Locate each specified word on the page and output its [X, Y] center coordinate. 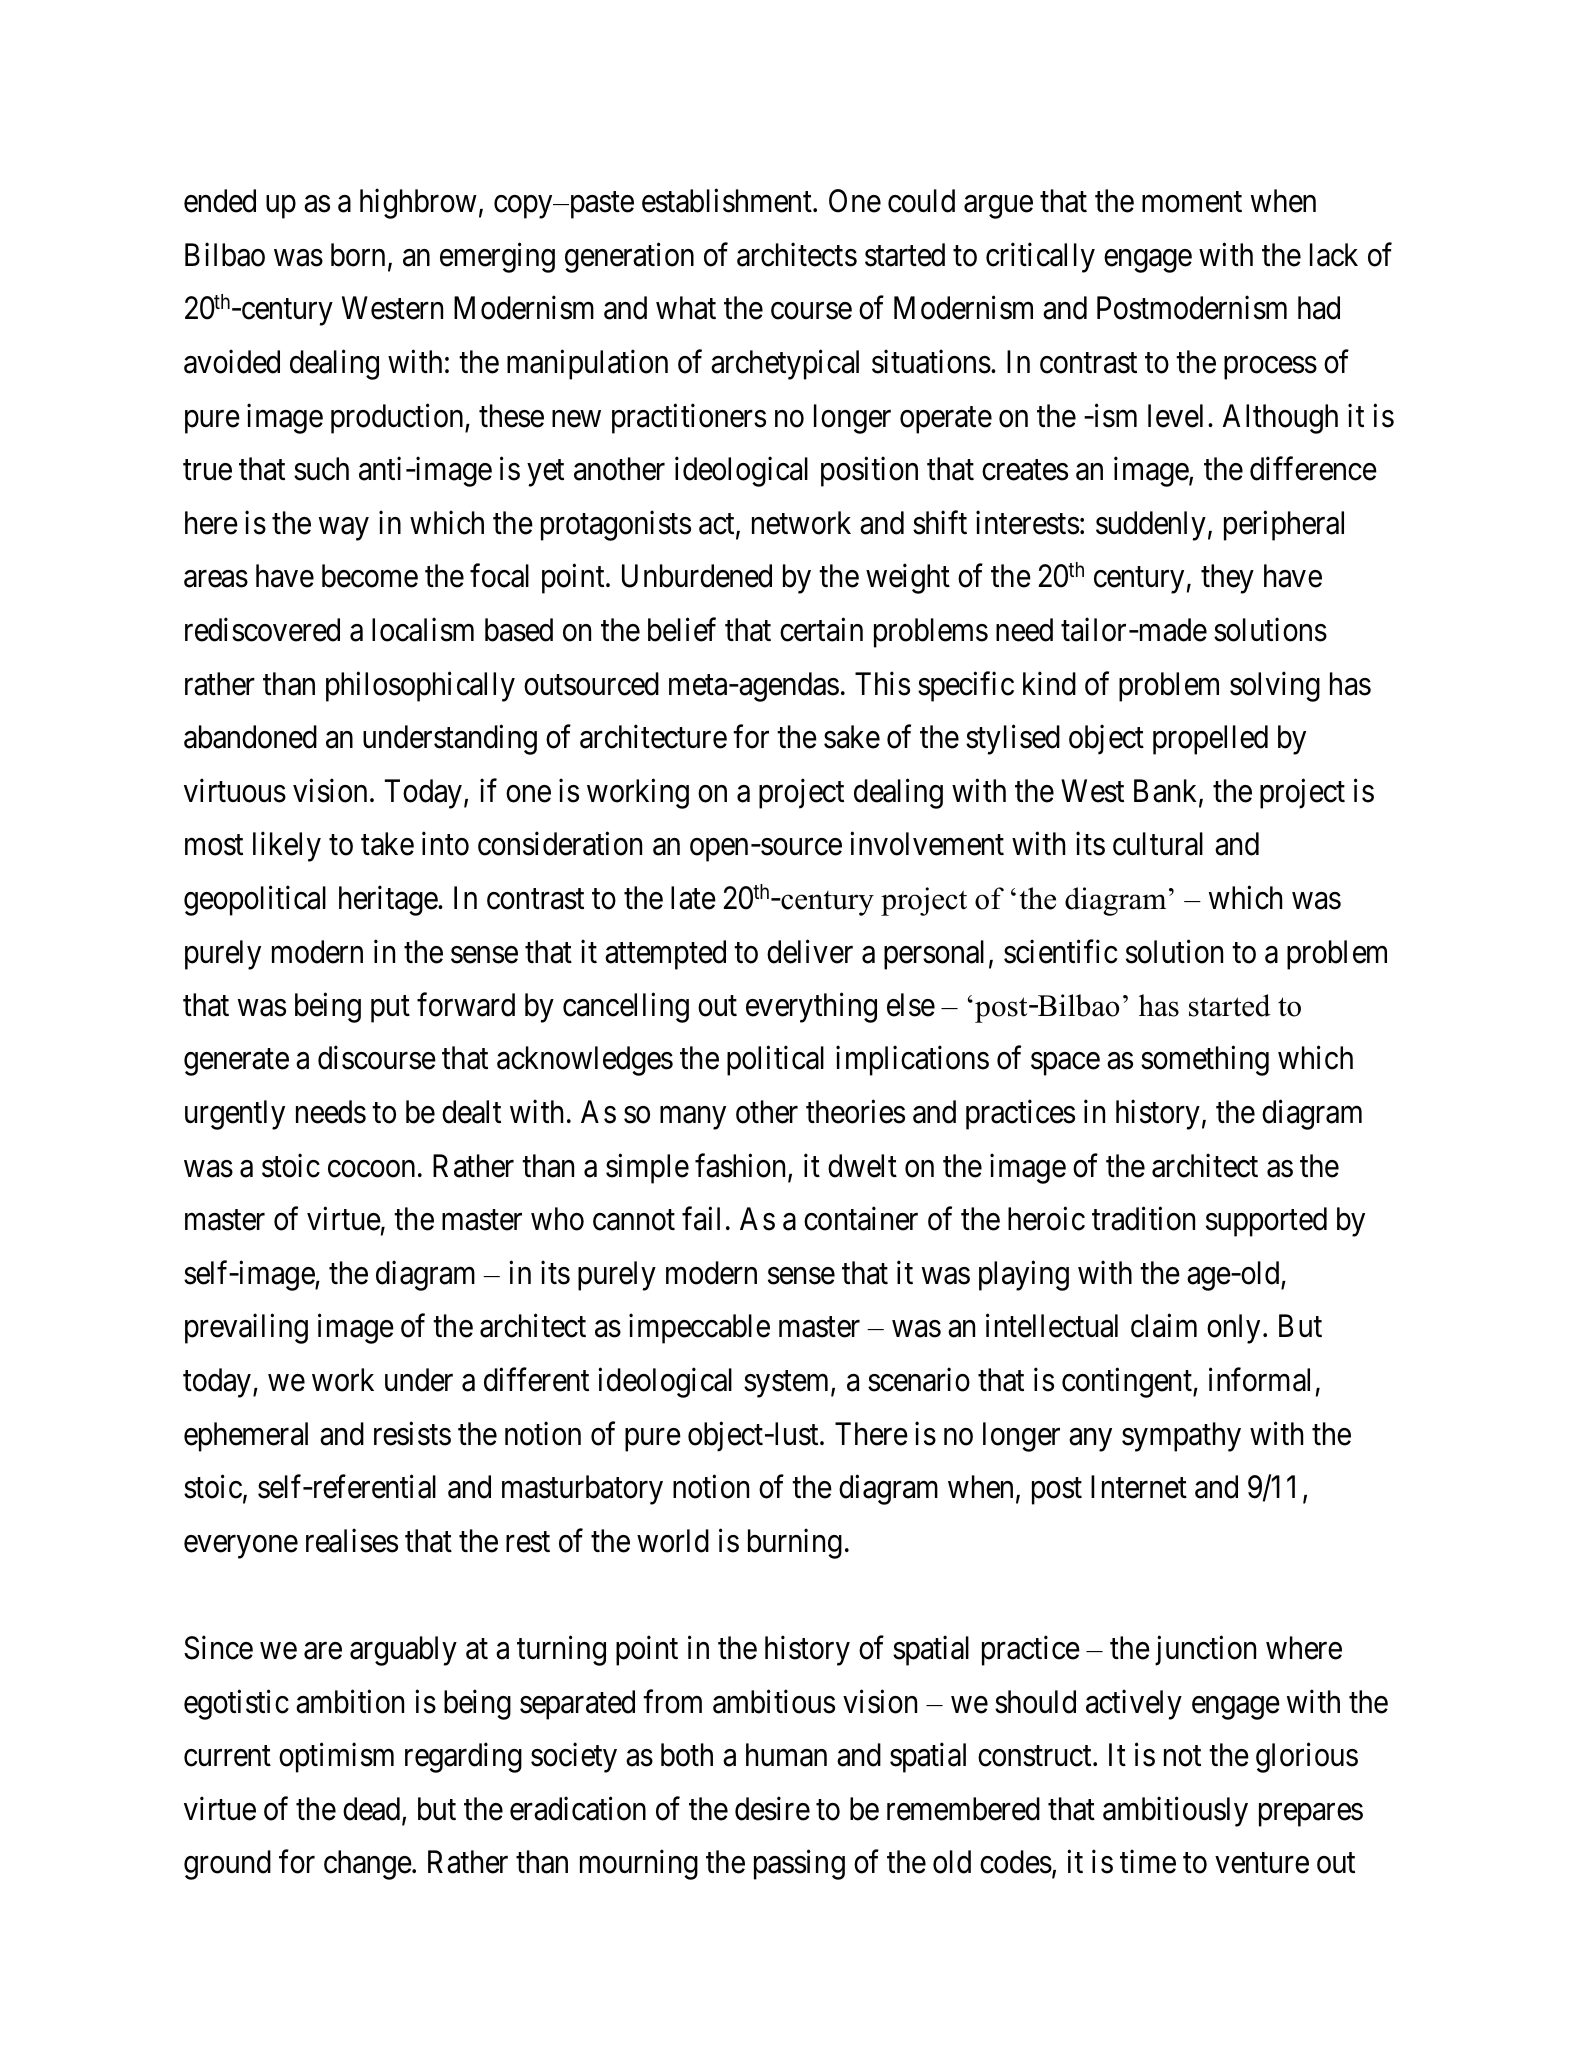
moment [1192, 202]
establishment [728, 201]
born [358, 255]
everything [811, 1008]
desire [772, 1809]
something [1205, 1061]
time [1148, 1862]
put [390, 1009]
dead [373, 1810]
